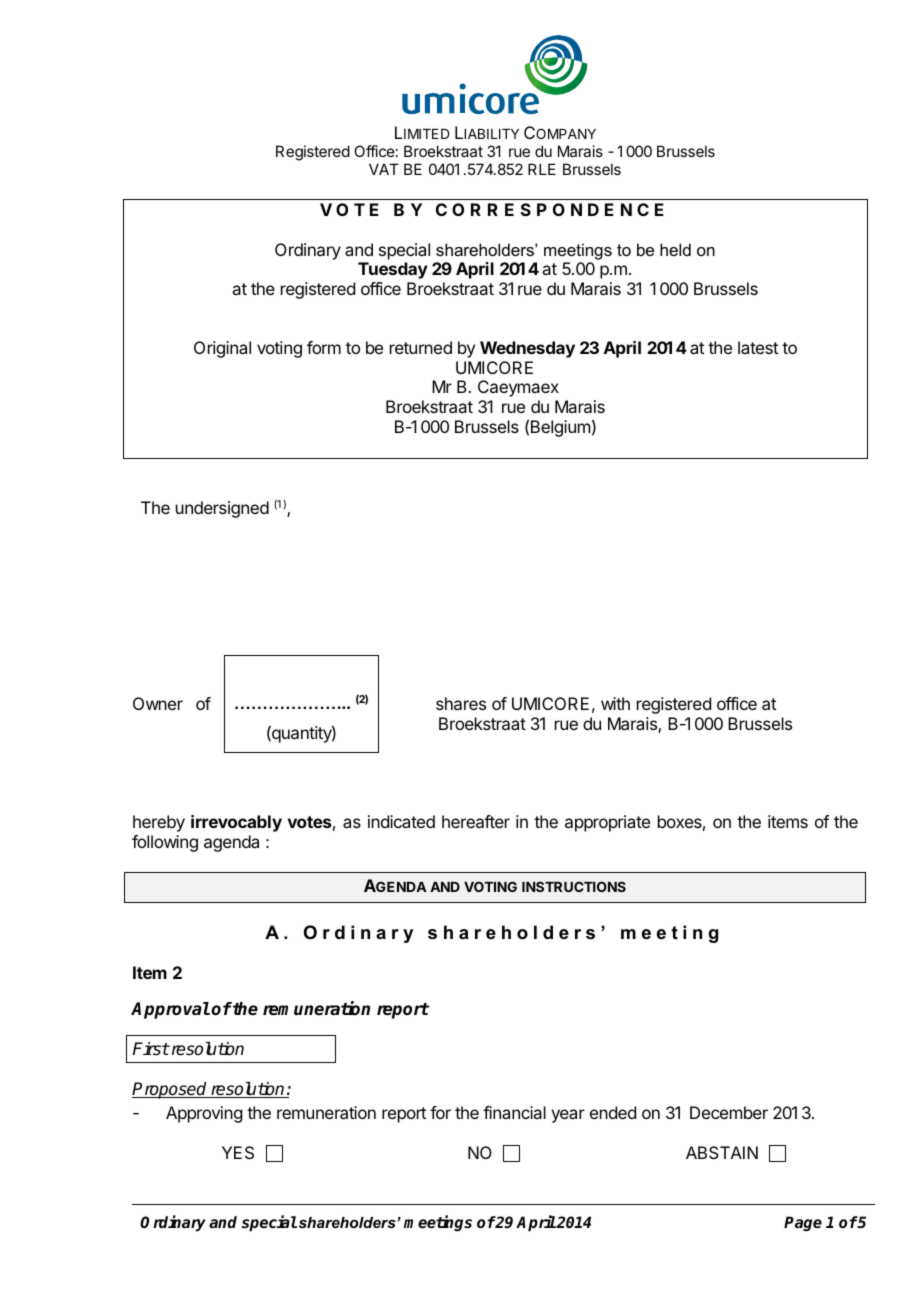  I want to click on latest, so click(758, 347).
